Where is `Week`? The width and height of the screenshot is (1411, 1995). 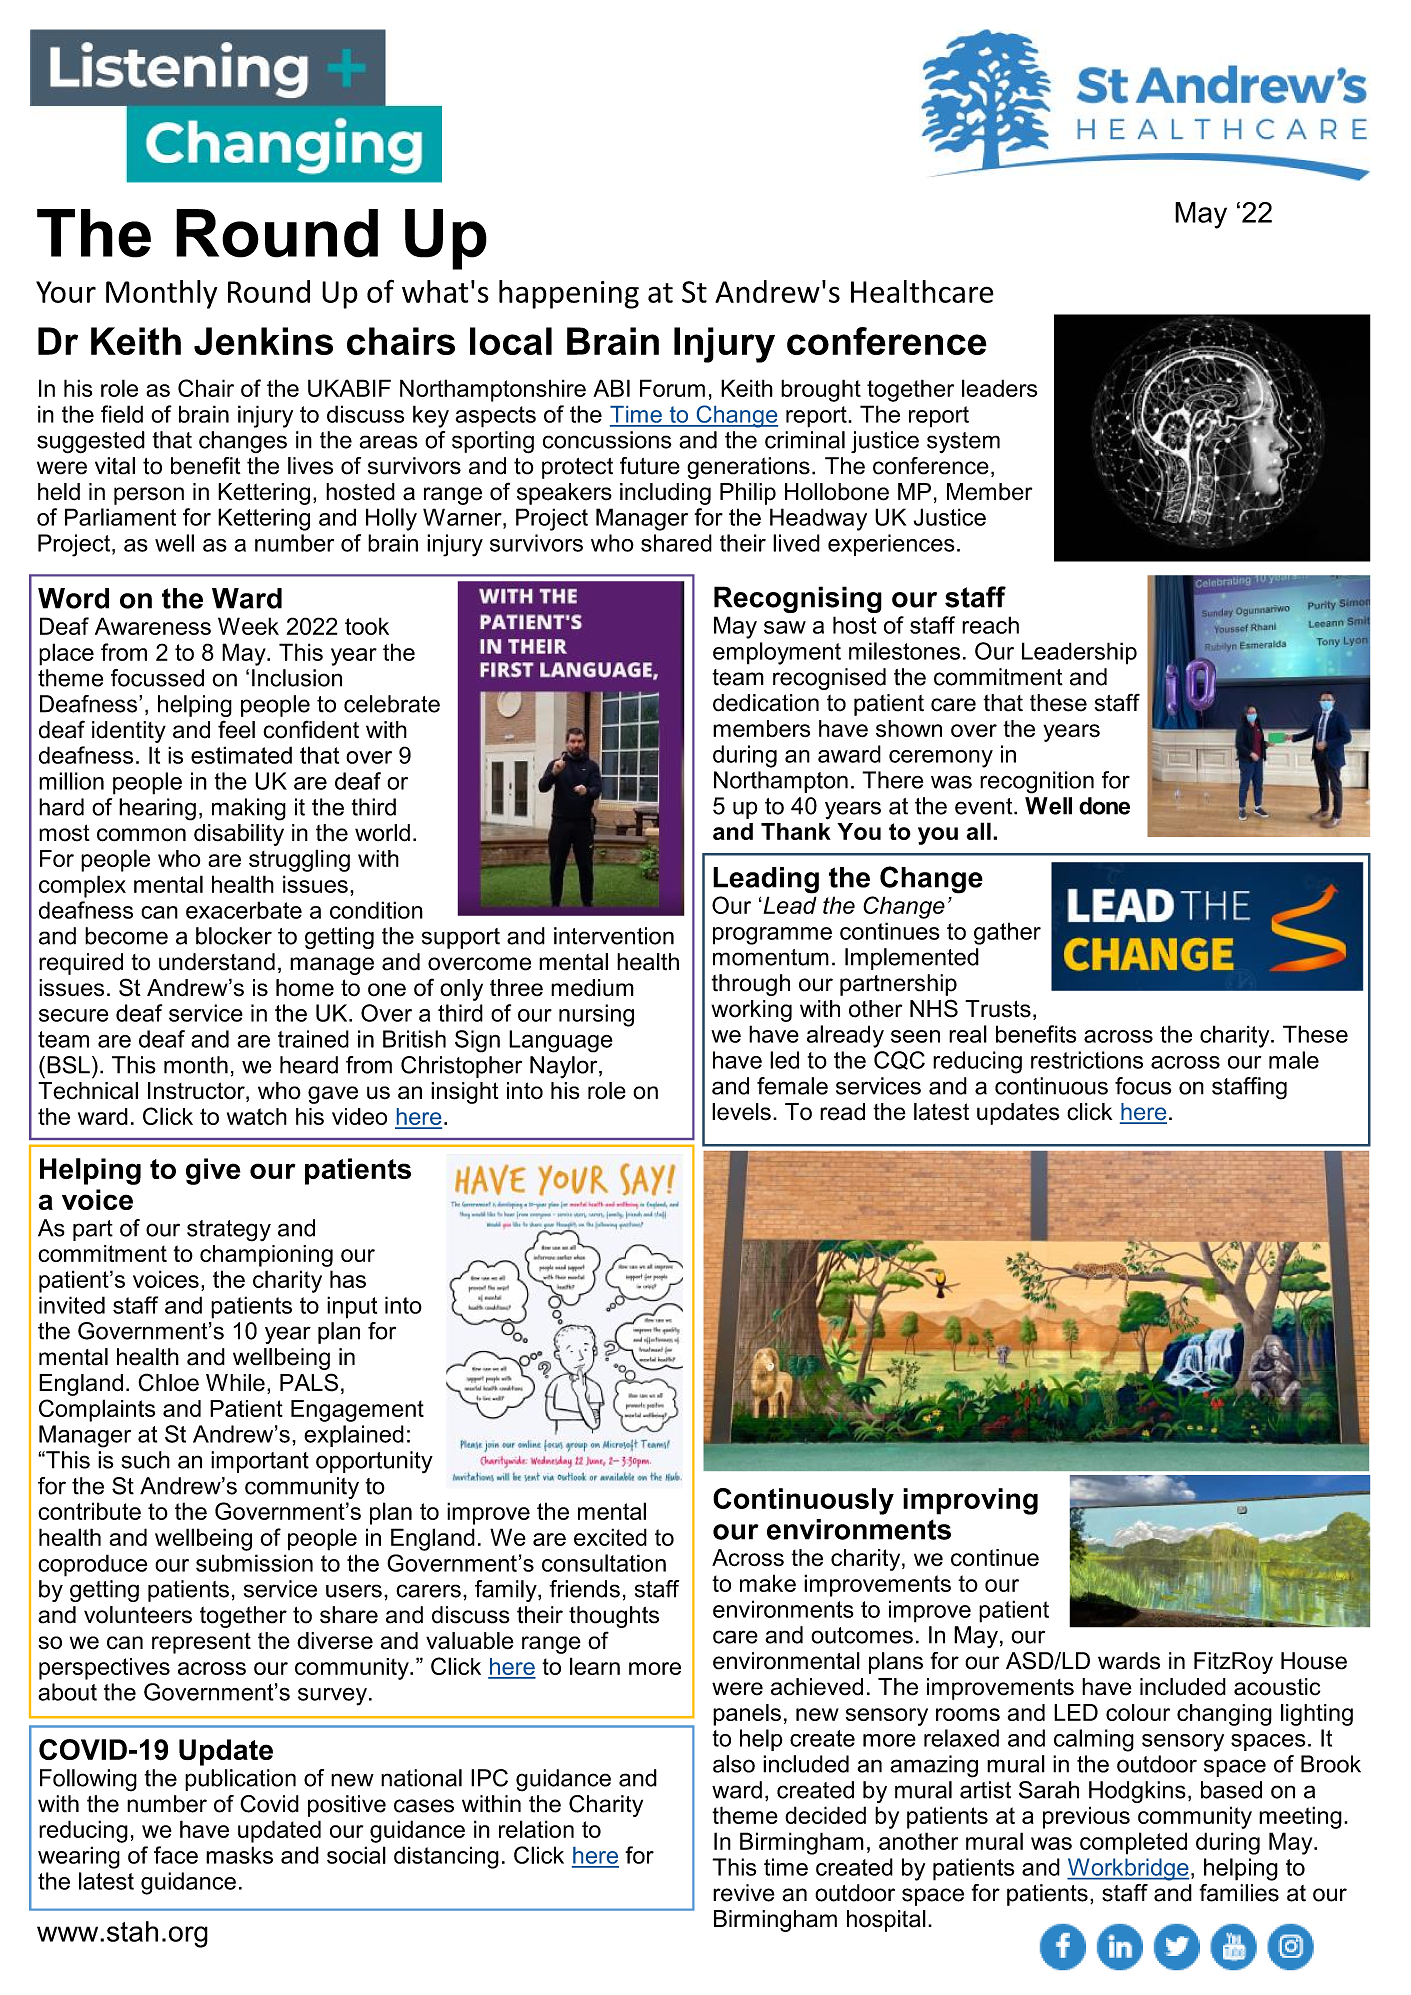
Week is located at coordinates (248, 626).
